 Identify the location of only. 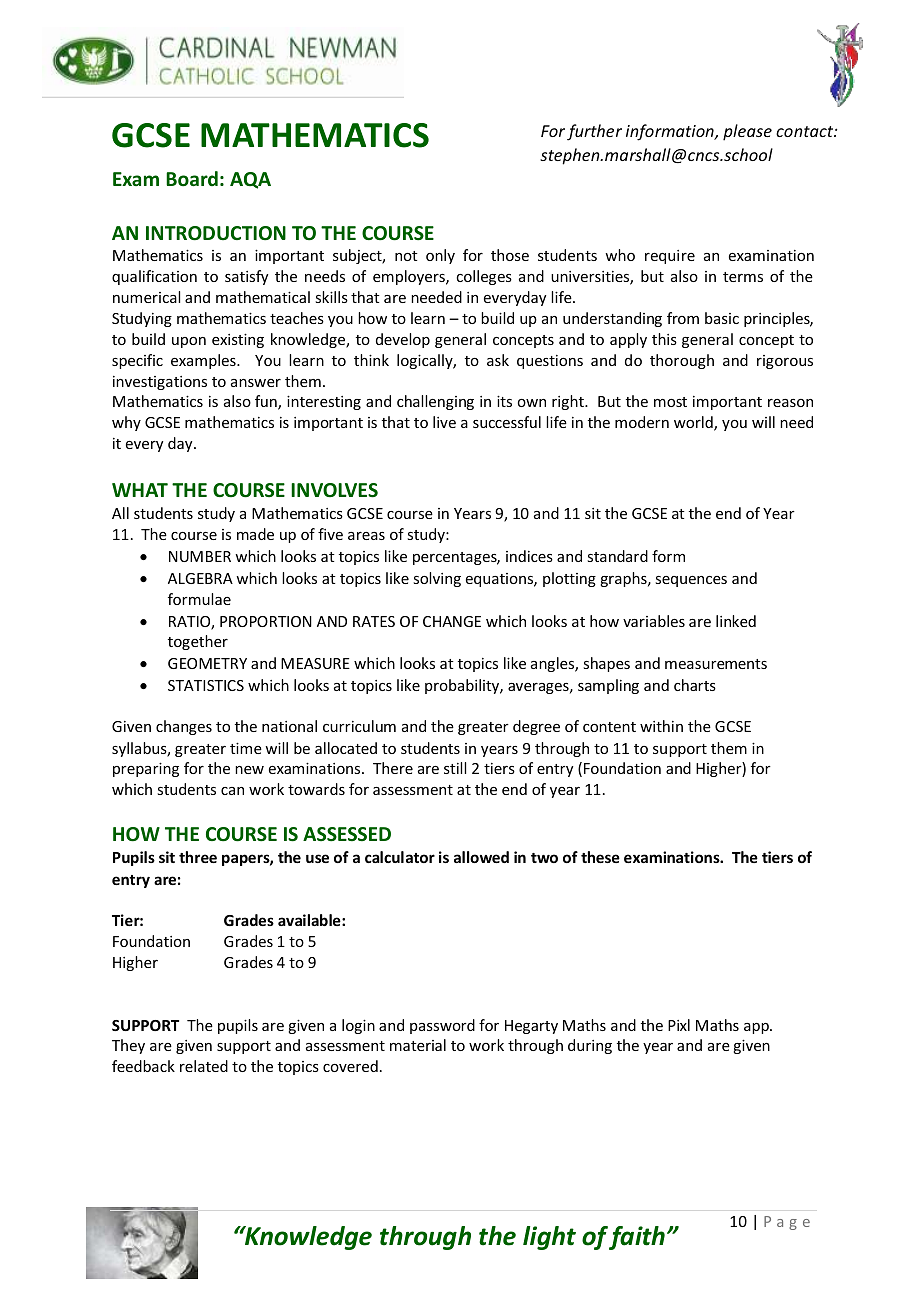
(440, 256).
